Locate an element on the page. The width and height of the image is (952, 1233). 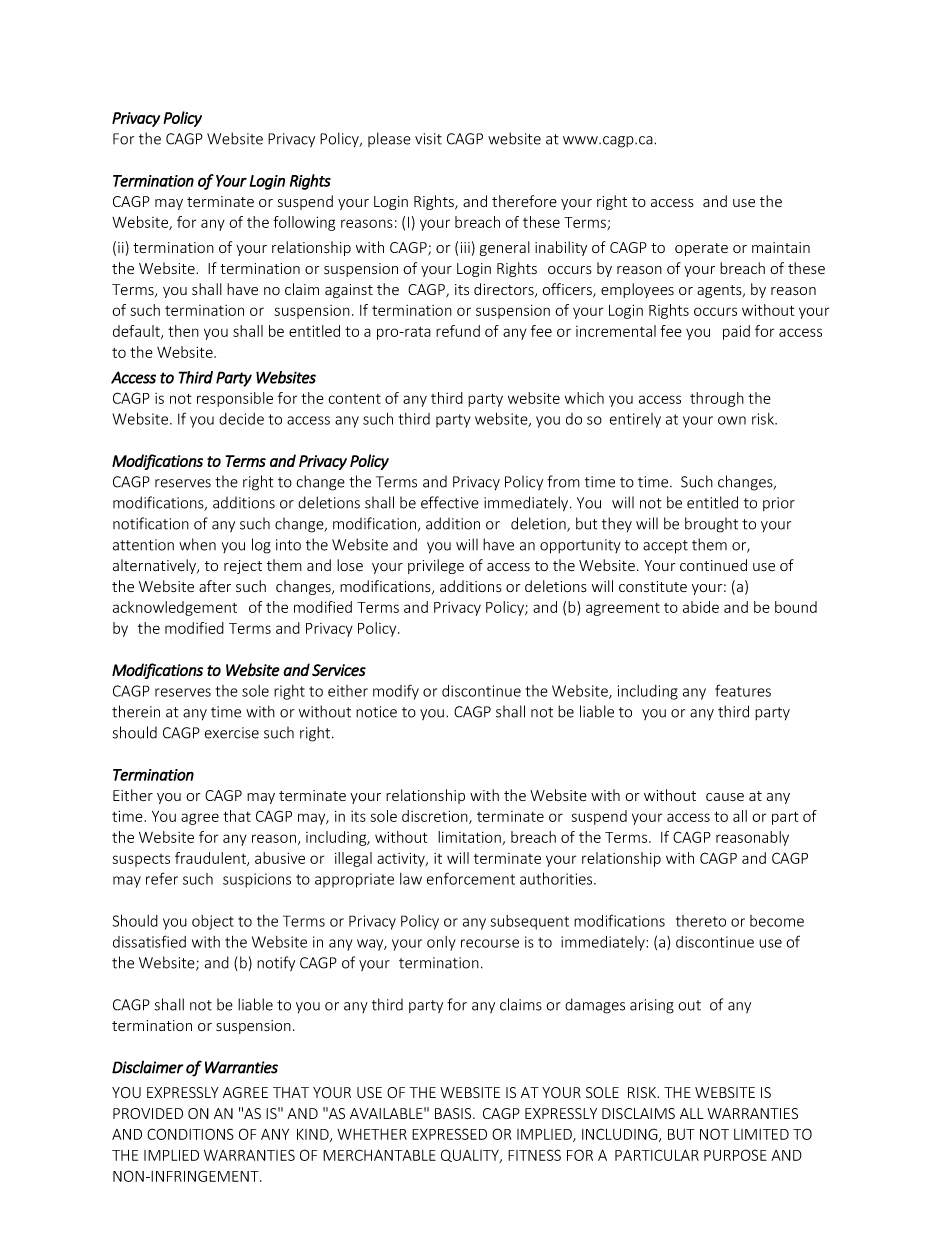
enforcement is located at coordinates (471, 878).
